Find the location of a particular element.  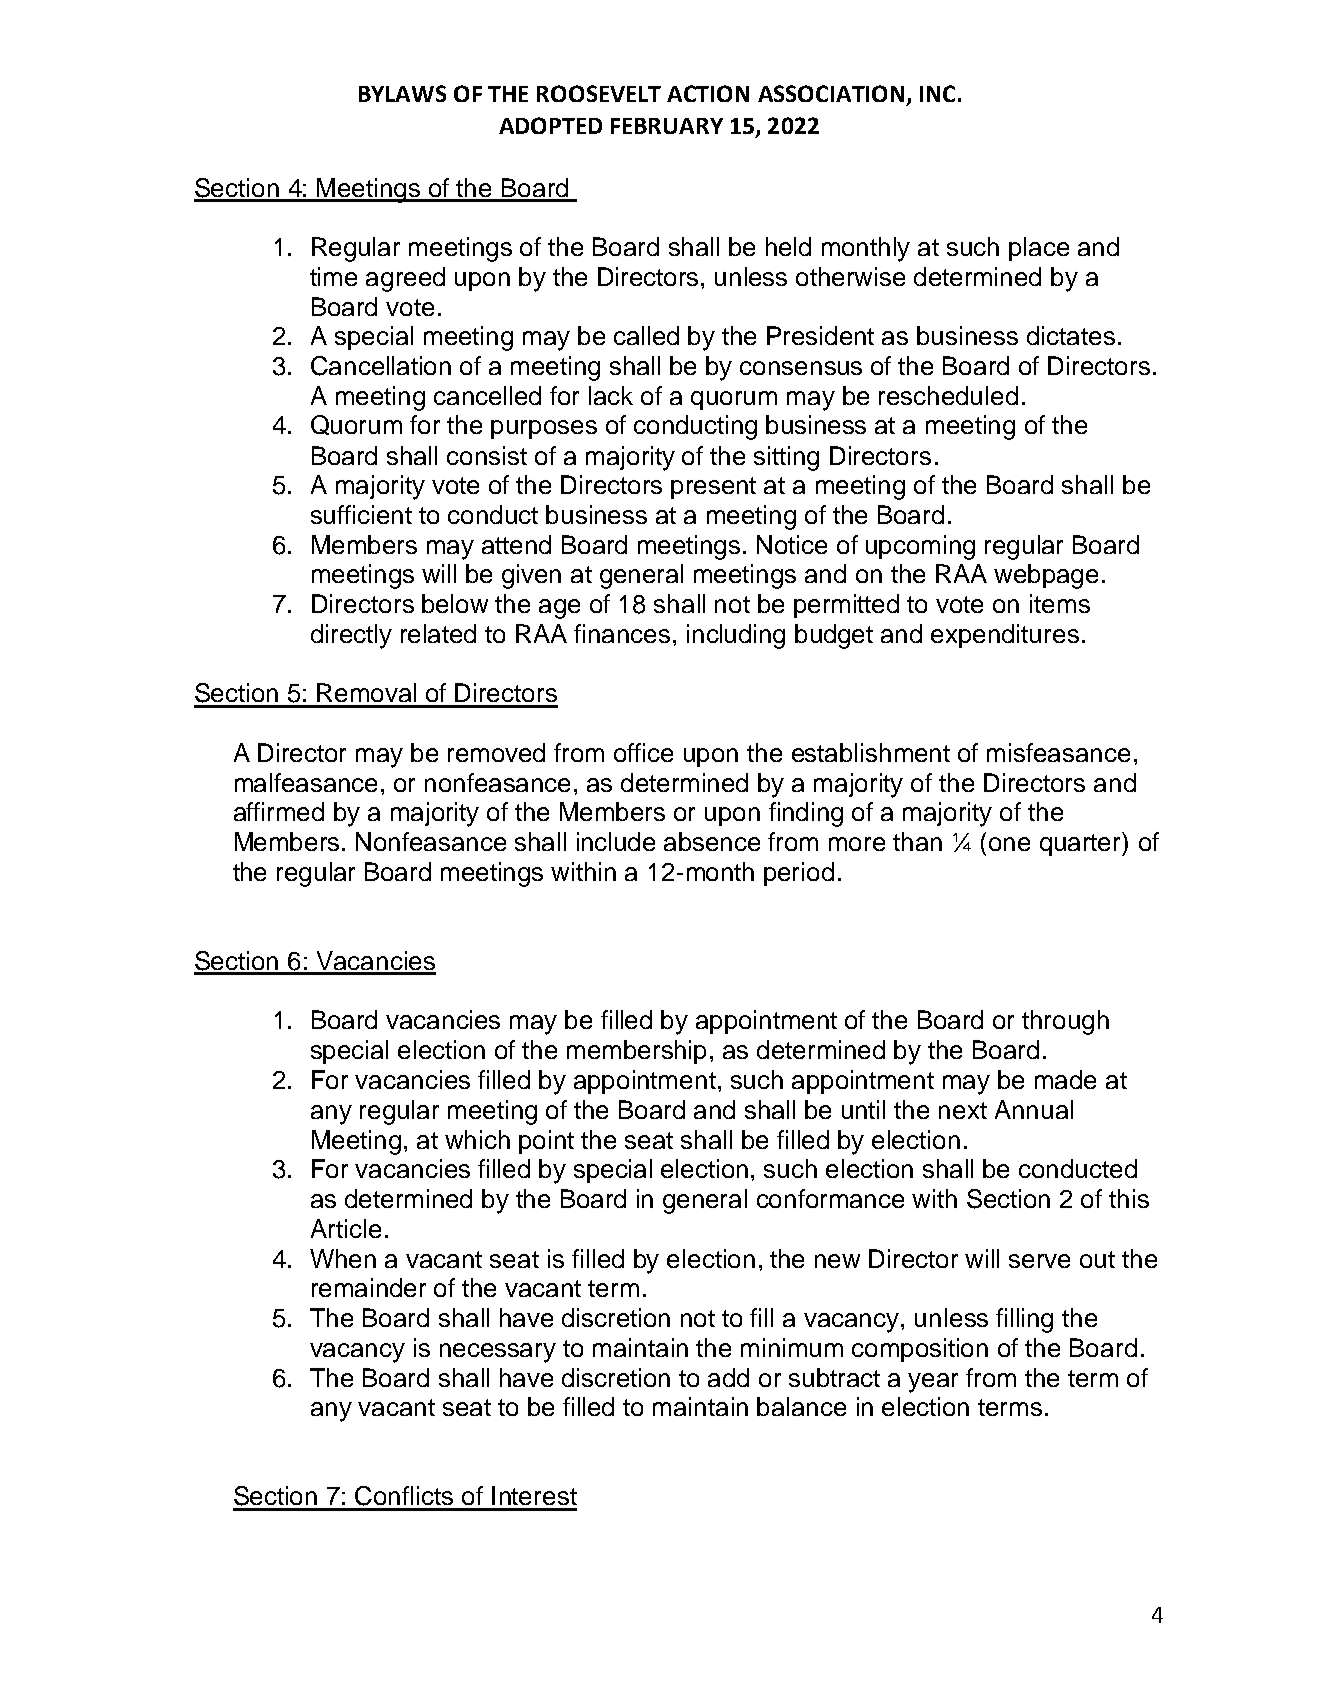

which is located at coordinates (477, 1139).
